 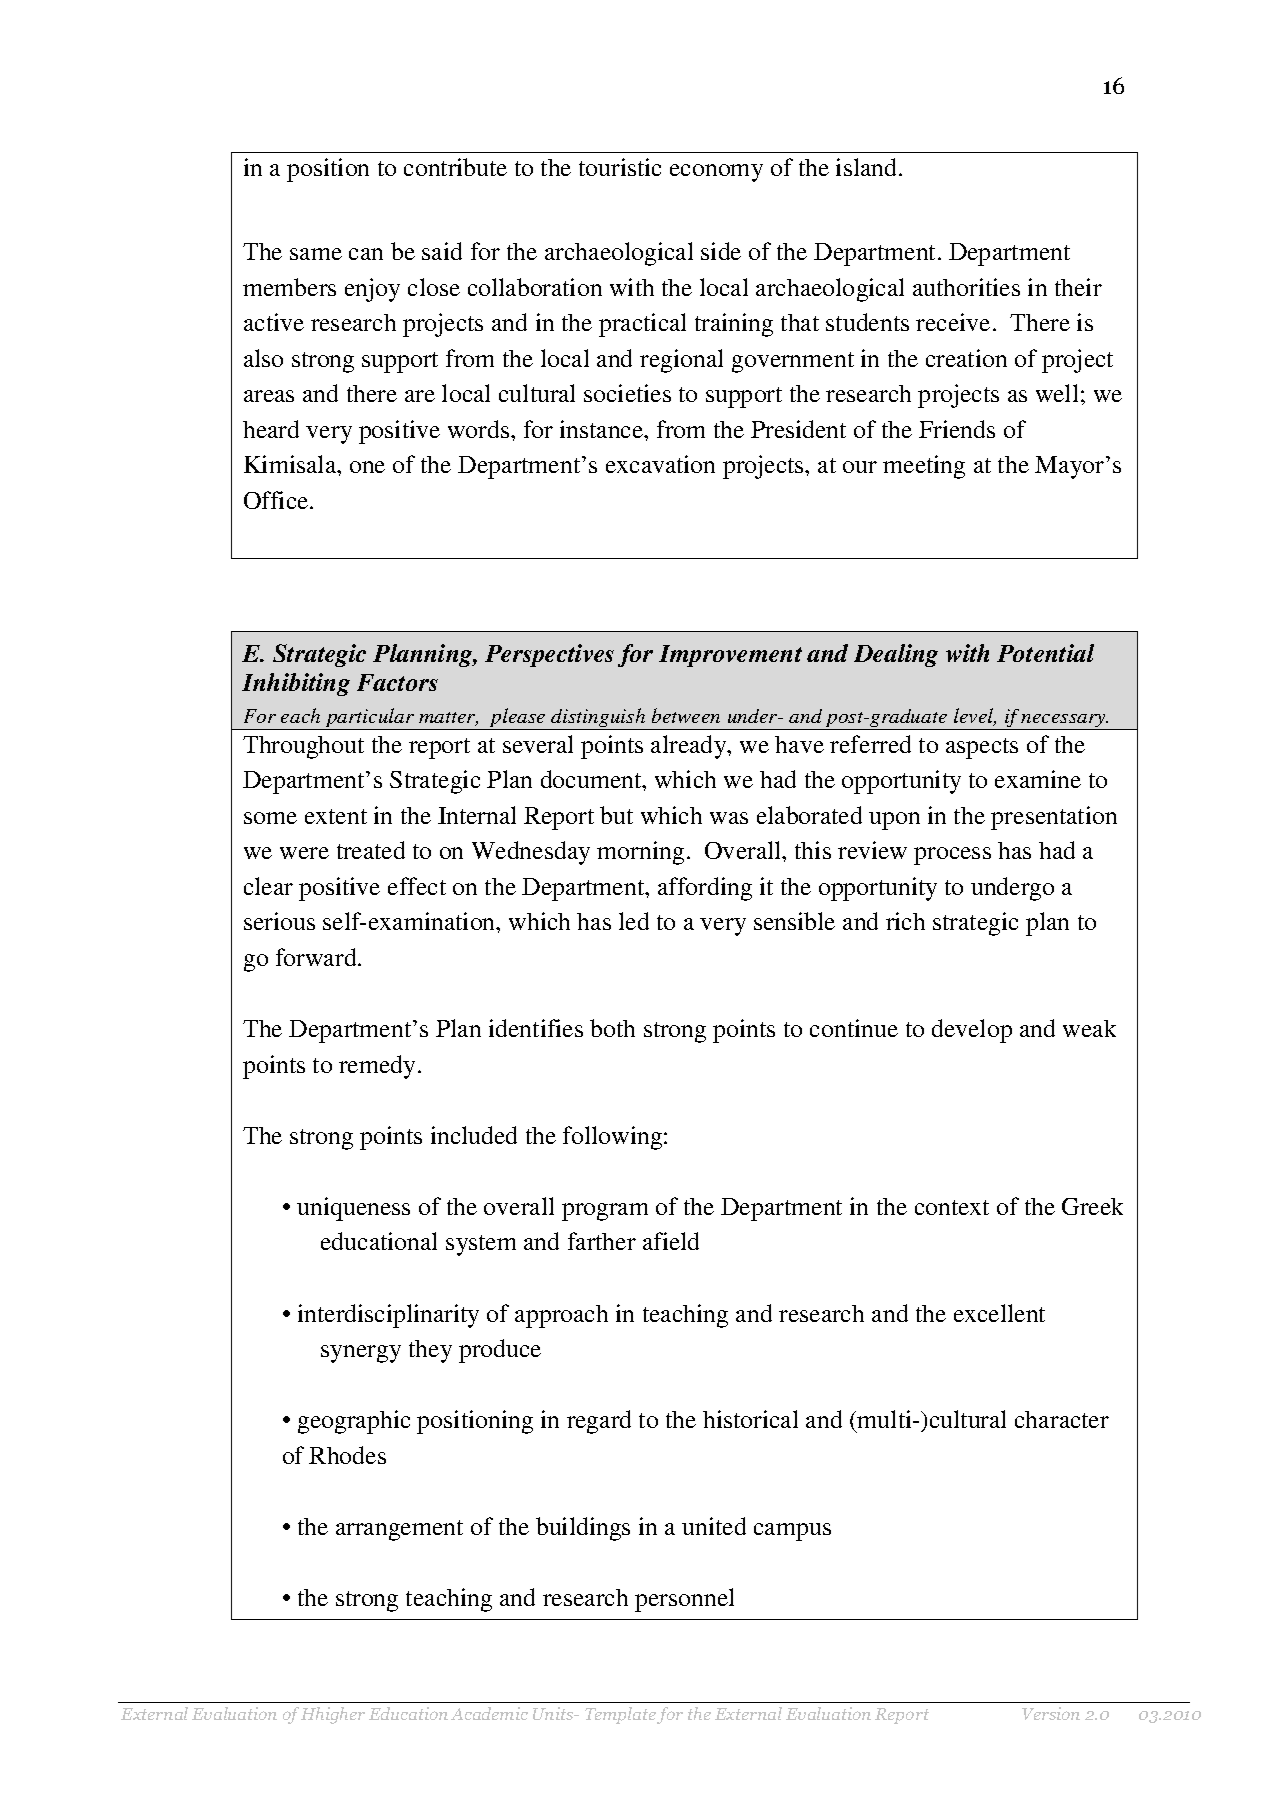 I want to click on one, so click(x=367, y=467).
